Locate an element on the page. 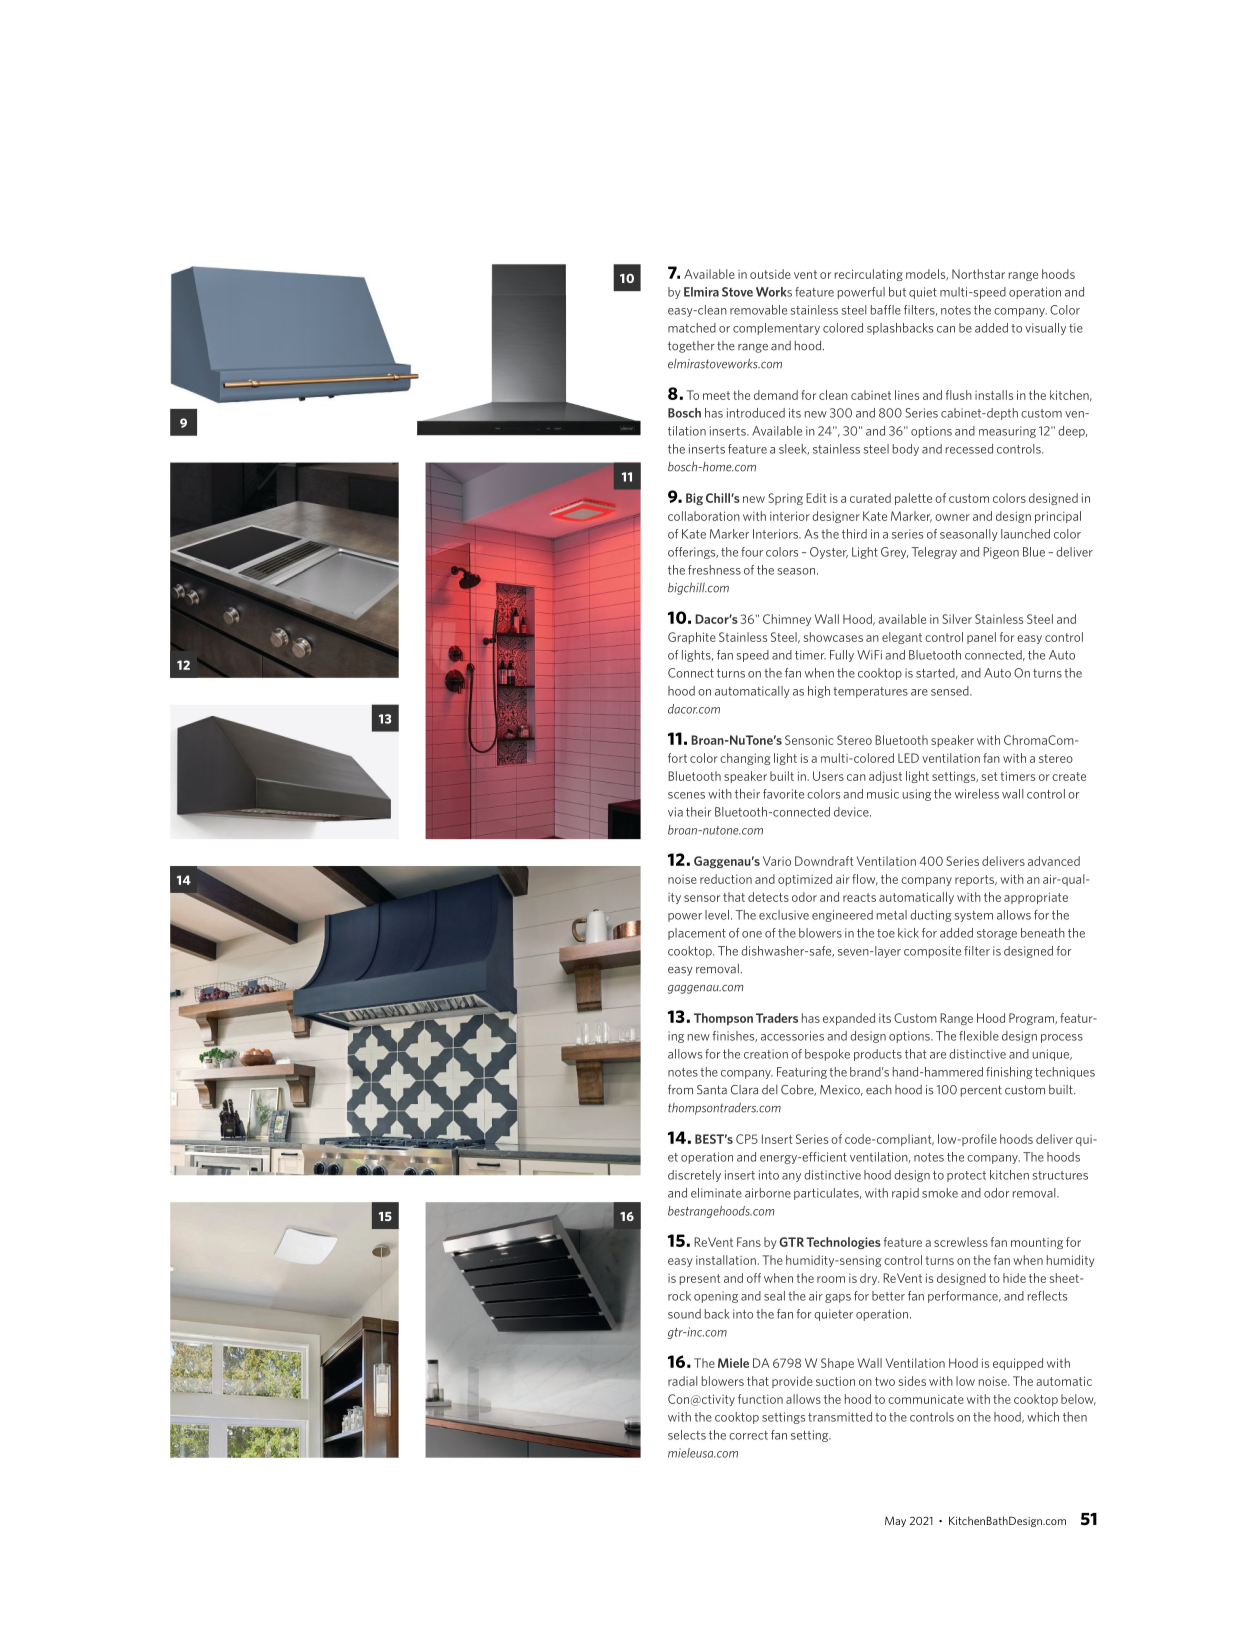 Image resolution: width=1255 pixels, height=1625 pixels. adjust is located at coordinates (885, 777).
